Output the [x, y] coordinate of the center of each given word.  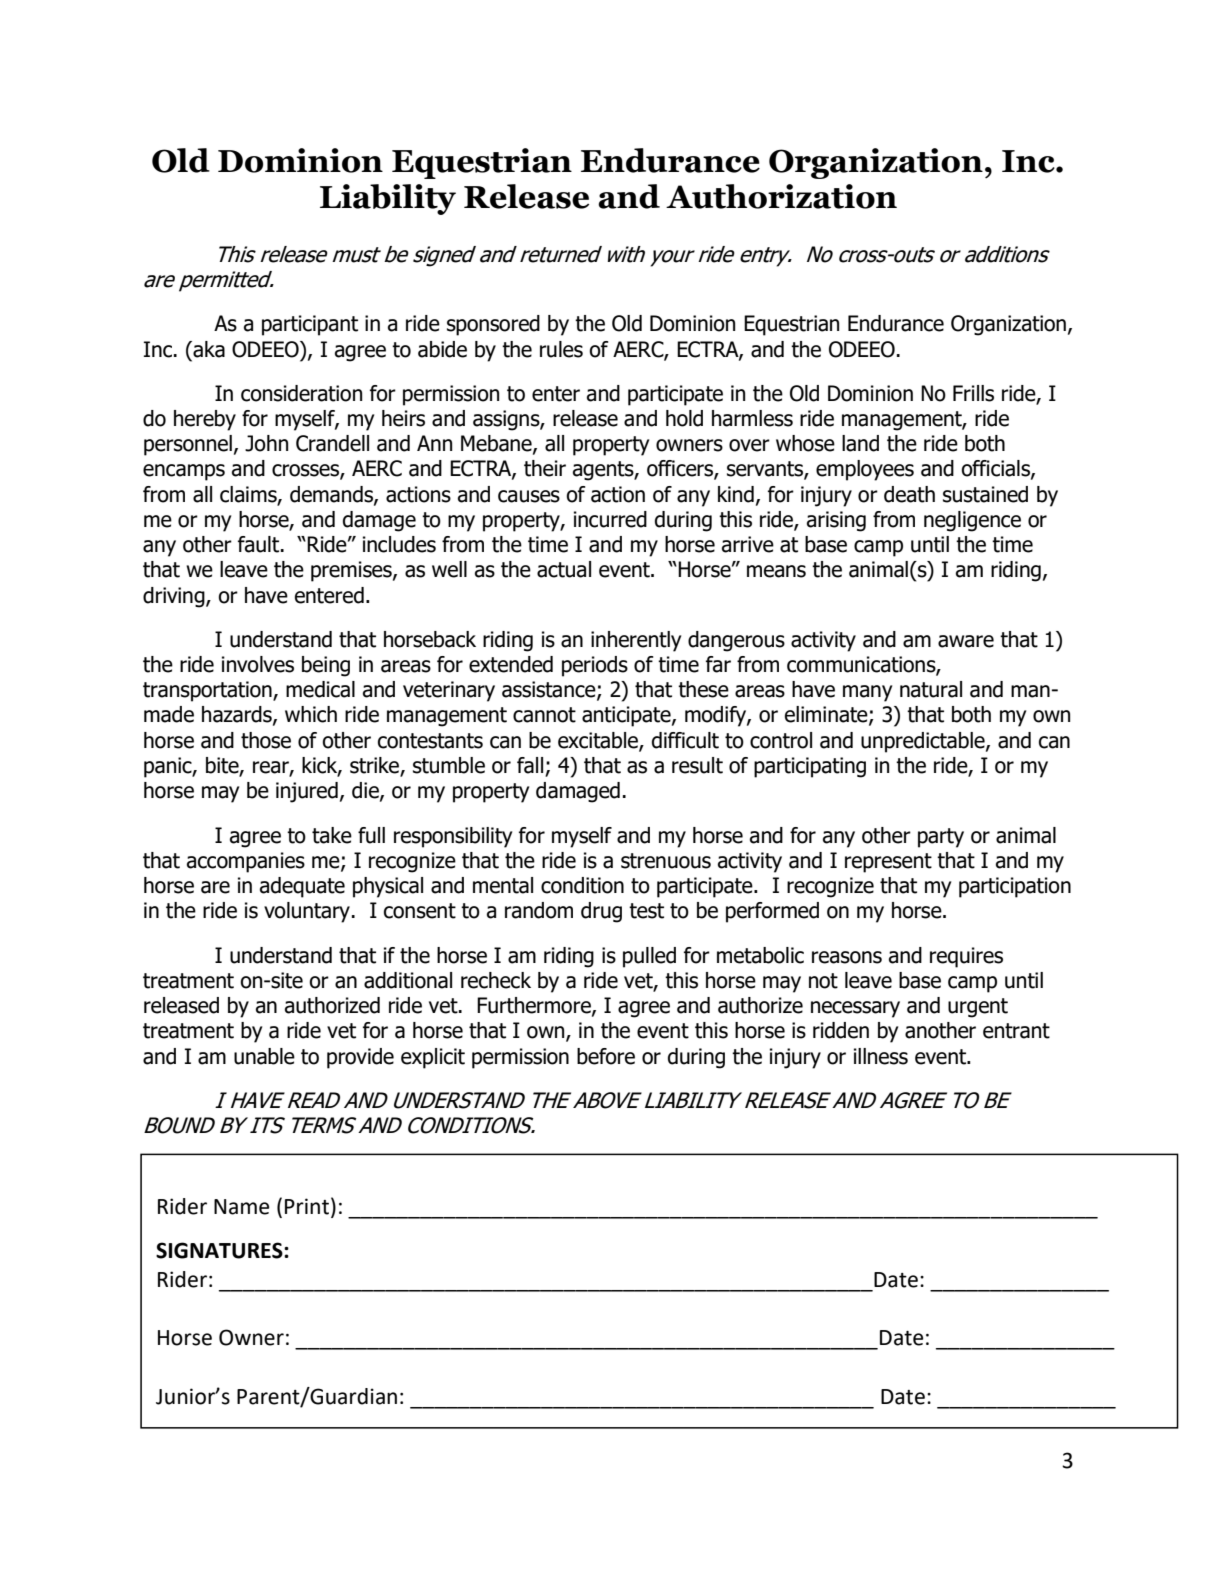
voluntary [307, 912]
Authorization [781, 196]
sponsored [493, 325]
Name [241, 1207]
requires [966, 957]
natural [931, 689]
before [606, 1056]
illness [881, 1056]
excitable [599, 741]
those [266, 740]
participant [310, 325]
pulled [649, 957]
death [909, 494]
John [266, 443]
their [545, 468]
